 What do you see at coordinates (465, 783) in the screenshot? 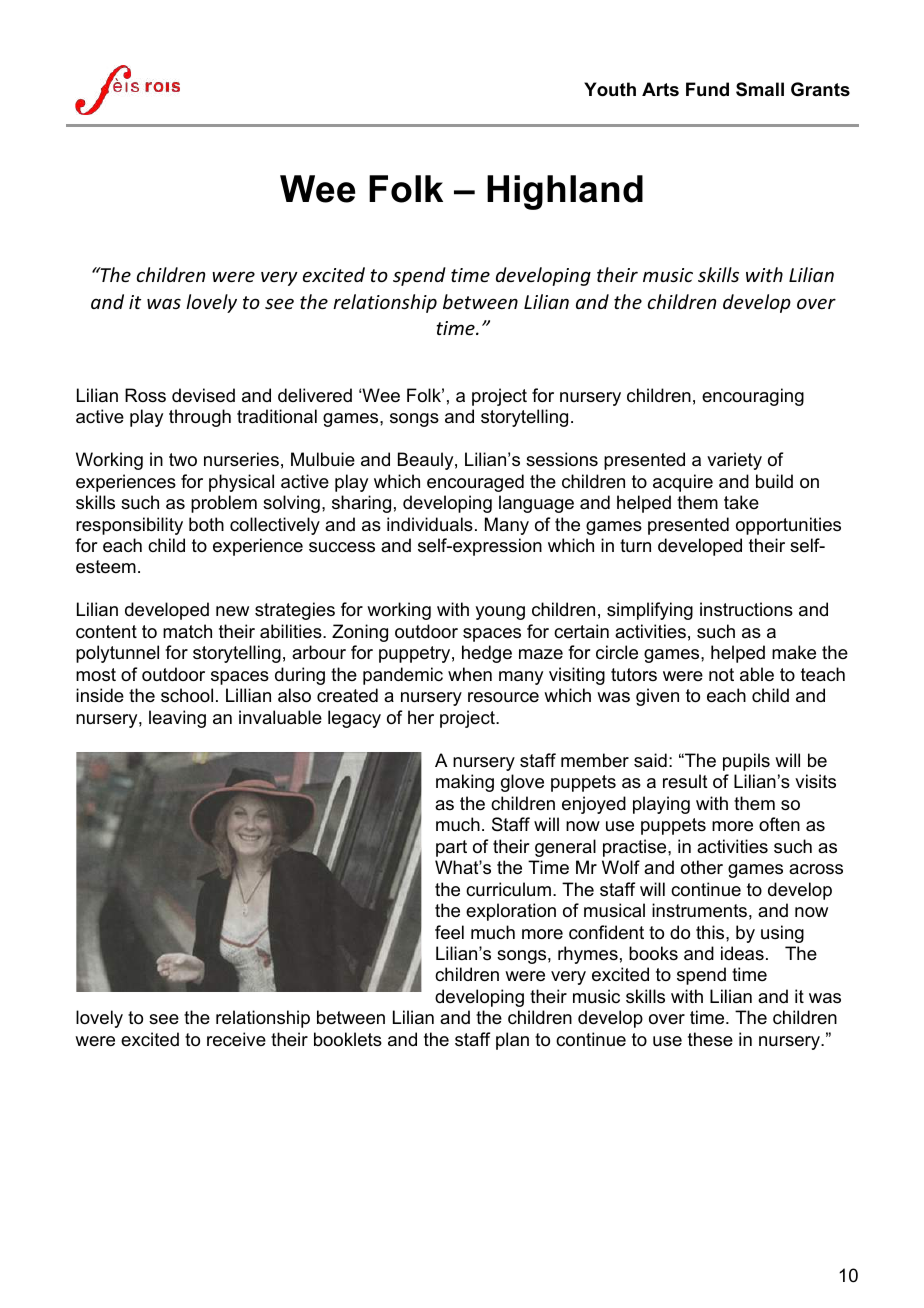
I see `making` at bounding box center [465, 783].
